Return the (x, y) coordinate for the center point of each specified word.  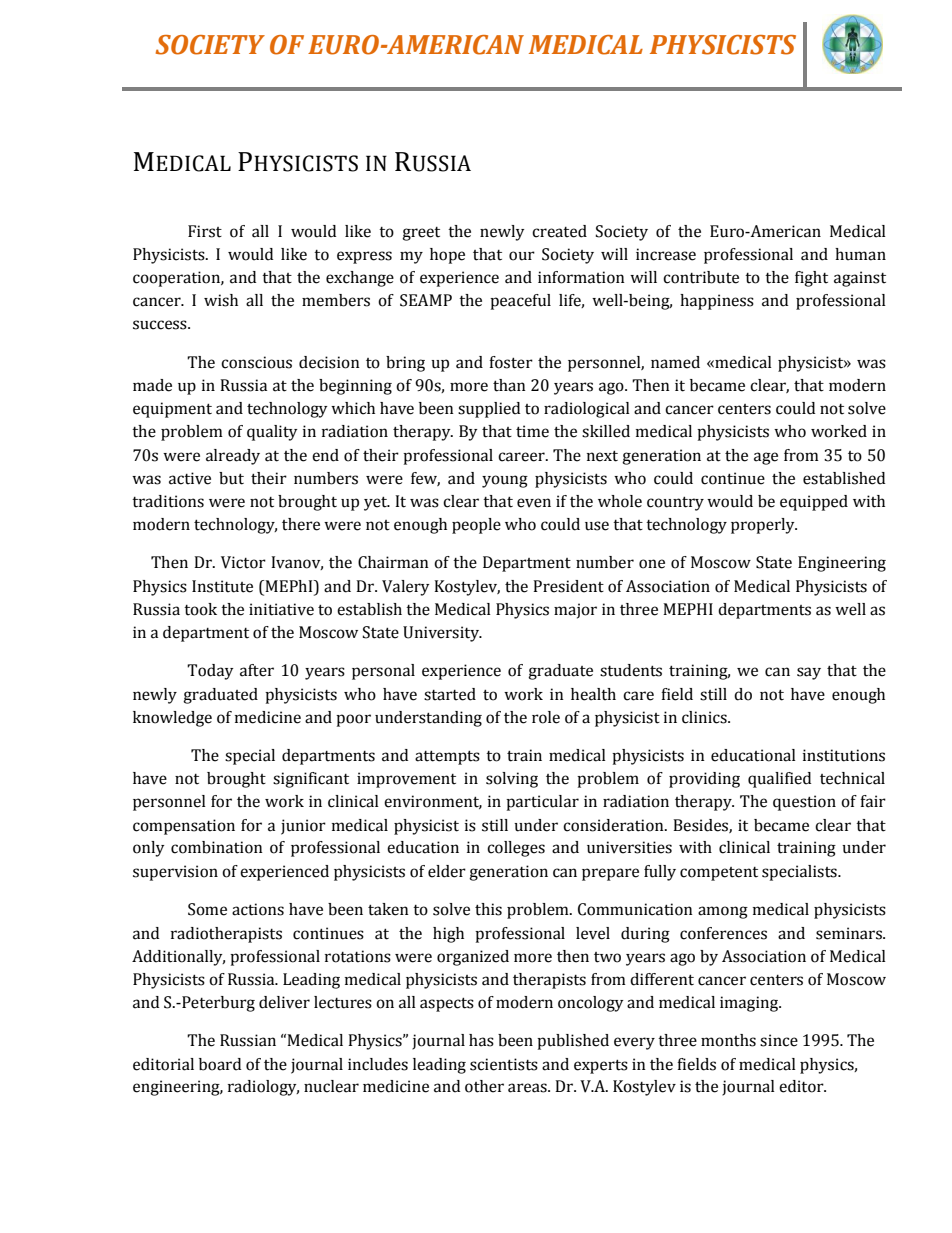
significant (311, 780)
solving (512, 780)
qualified (779, 780)
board (220, 1064)
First (205, 231)
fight (811, 279)
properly (764, 526)
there (301, 524)
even (534, 503)
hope (447, 256)
